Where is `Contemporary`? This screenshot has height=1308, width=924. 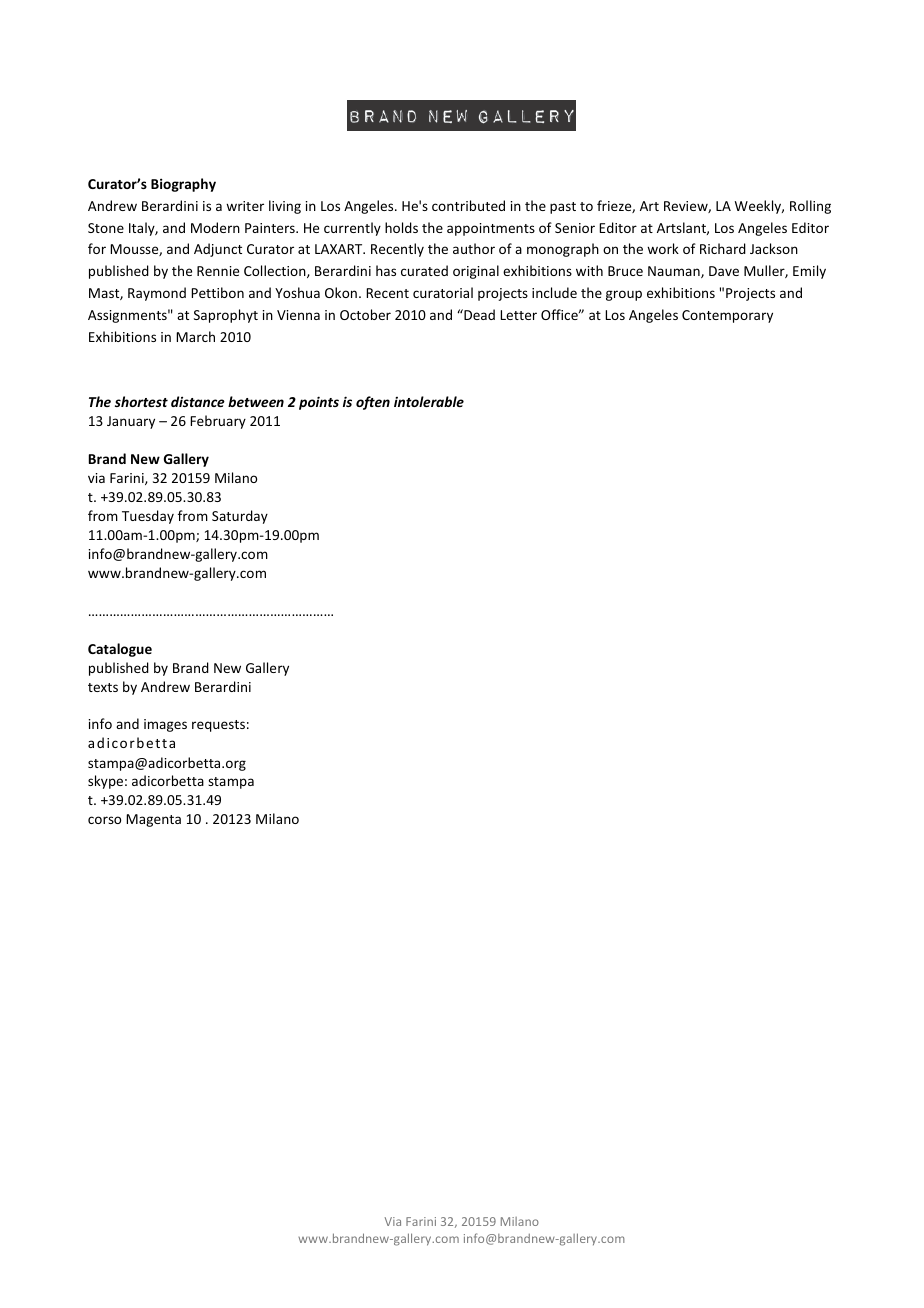
Contemporary is located at coordinates (727, 316).
